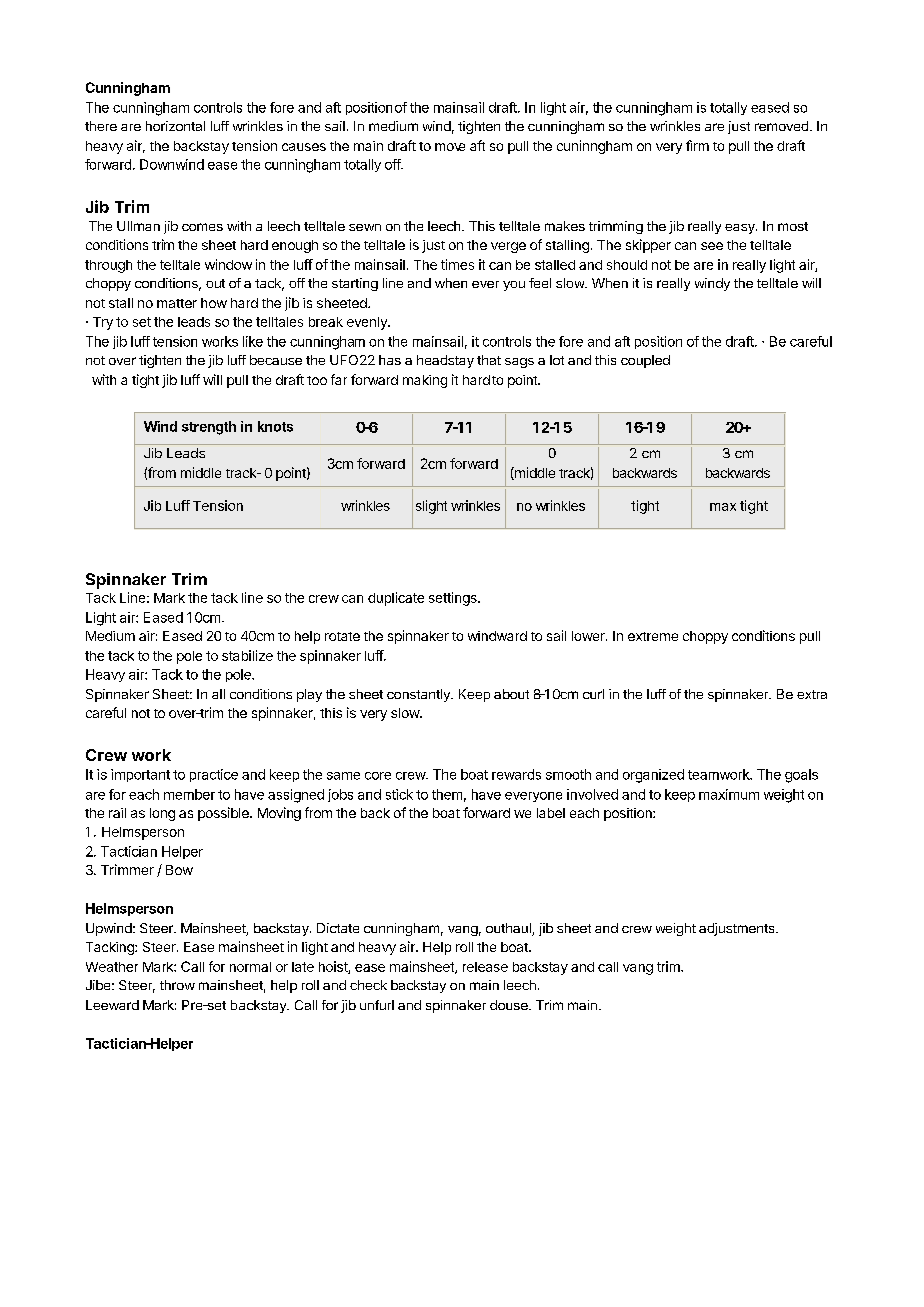 The width and height of the screenshot is (924, 1307). Describe the element at coordinates (247, 655) in the screenshot. I see `stabilize` at that location.
